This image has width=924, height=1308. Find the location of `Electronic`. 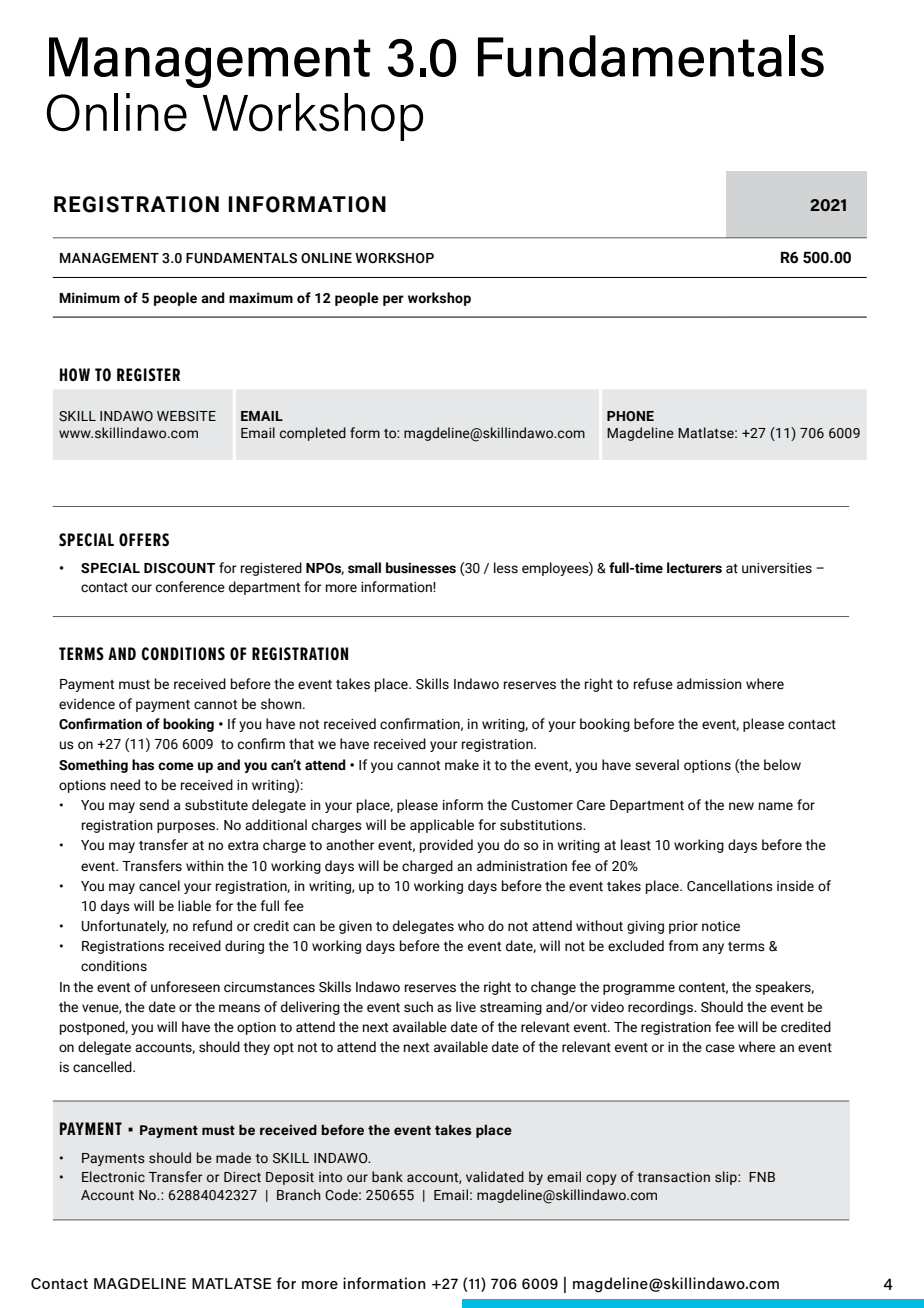

Electronic is located at coordinates (113, 1177).
